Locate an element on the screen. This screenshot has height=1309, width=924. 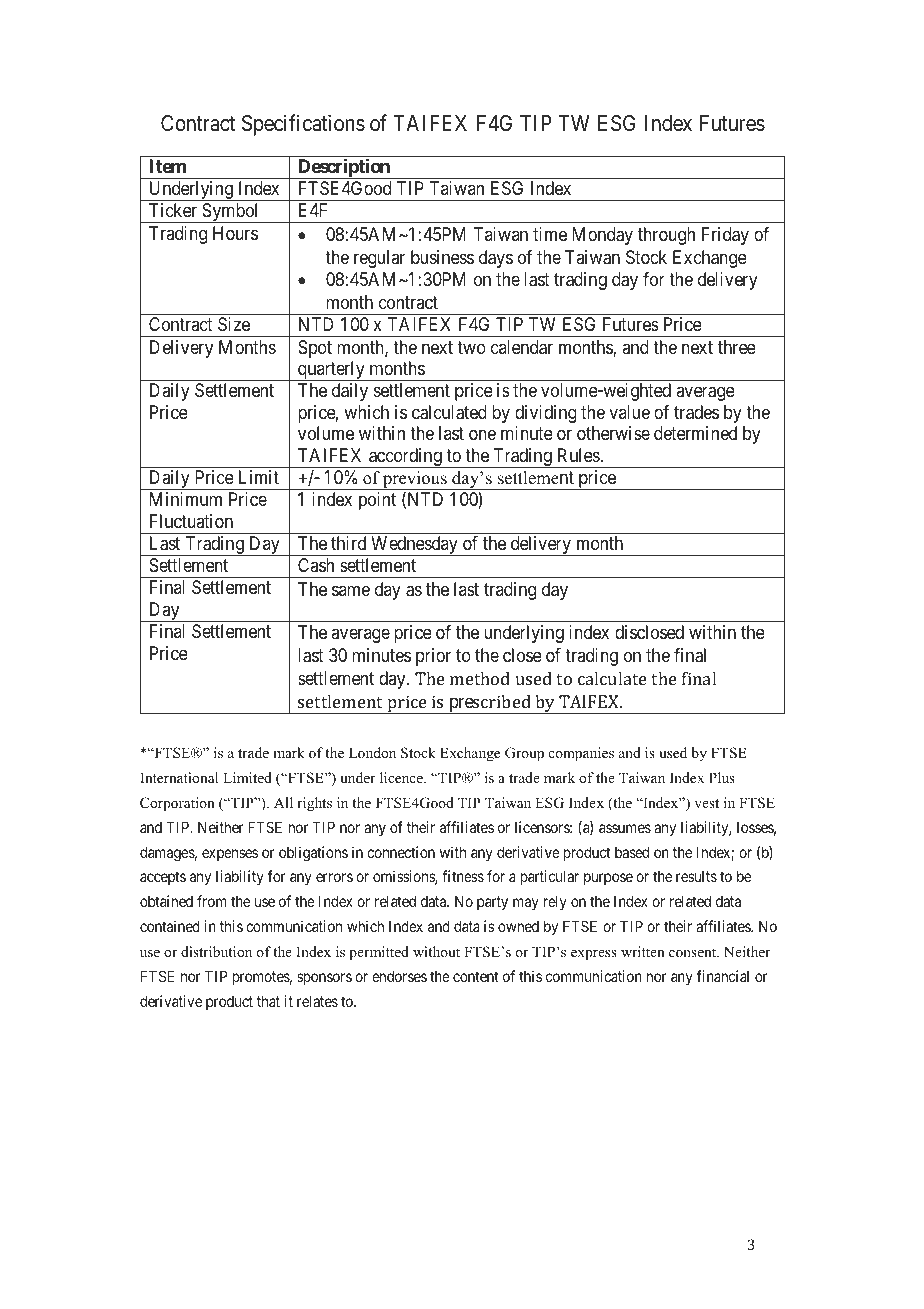
through is located at coordinates (666, 236).
